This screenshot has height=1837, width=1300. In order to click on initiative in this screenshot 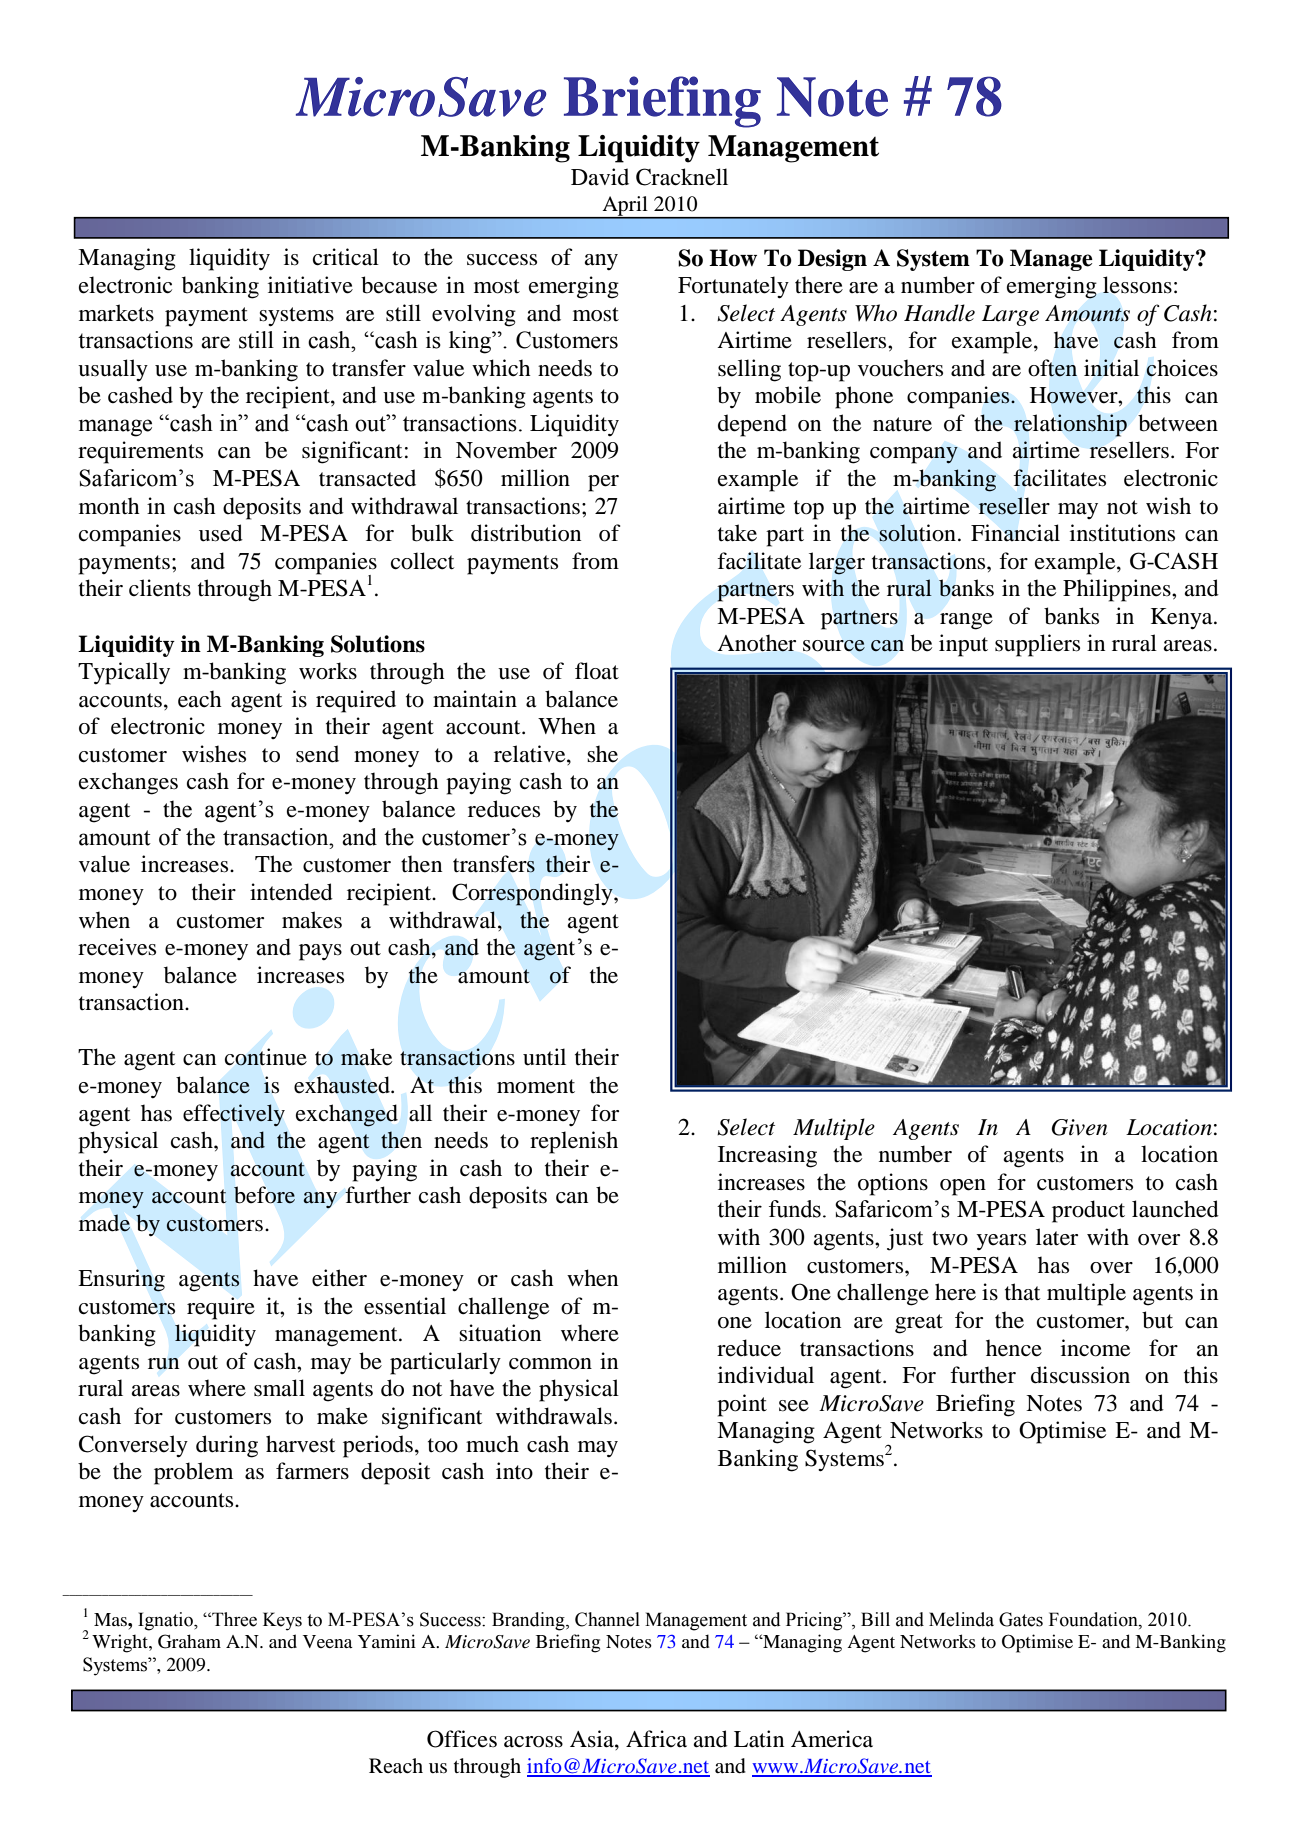, I will do `click(310, 285)`.
